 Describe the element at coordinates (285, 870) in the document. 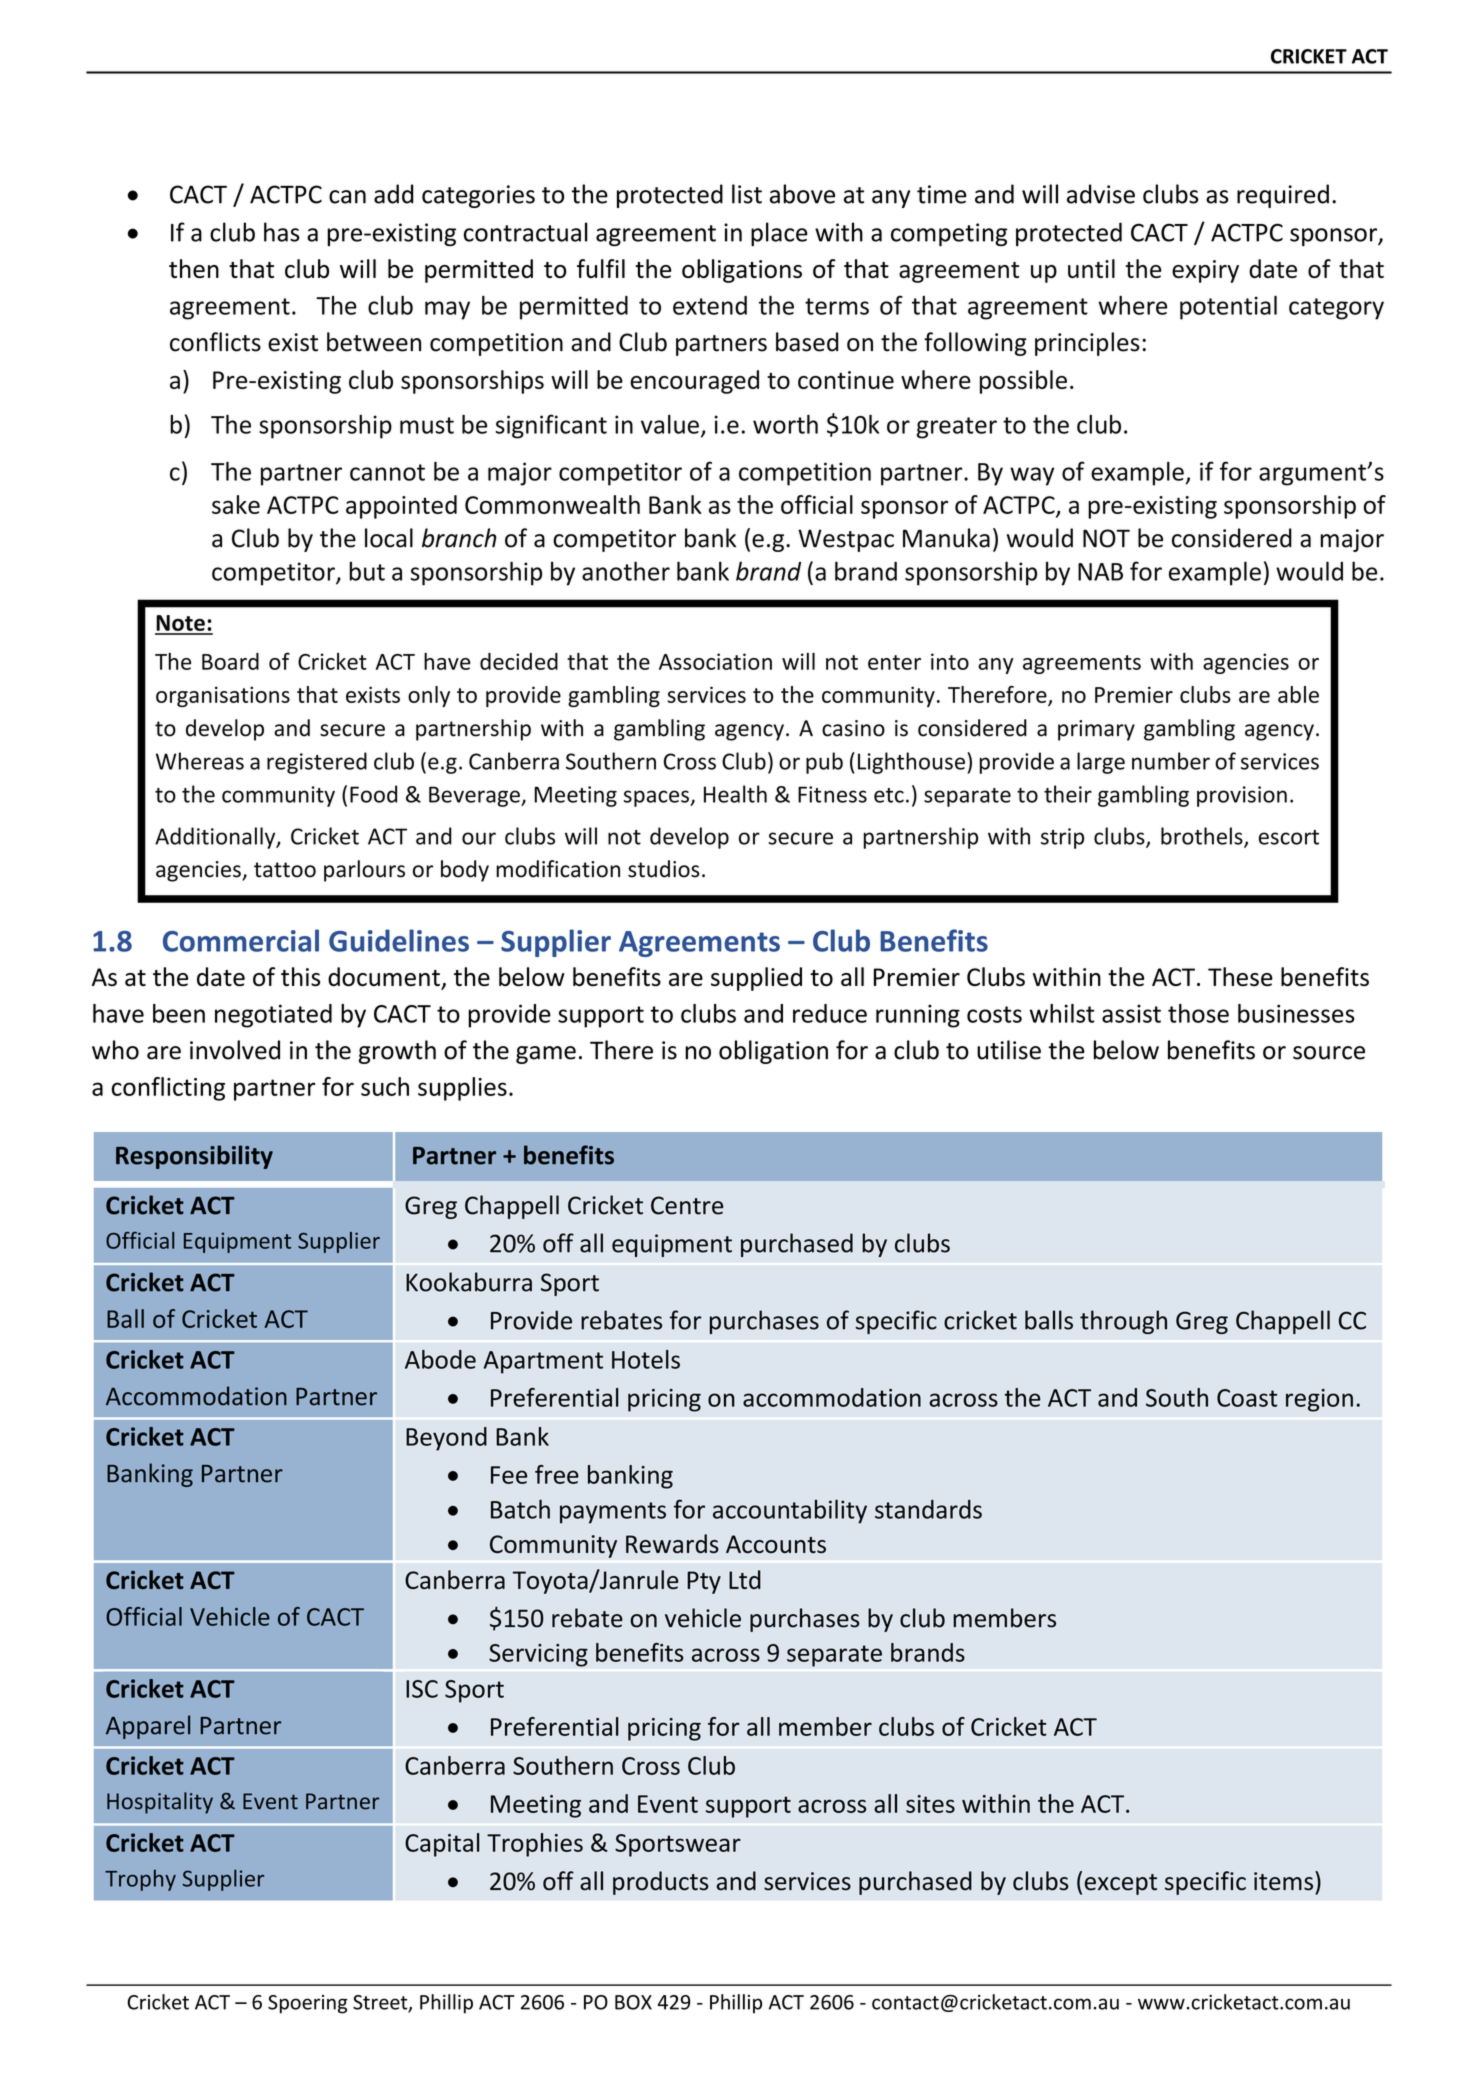

I see `tattoo` at that location.
